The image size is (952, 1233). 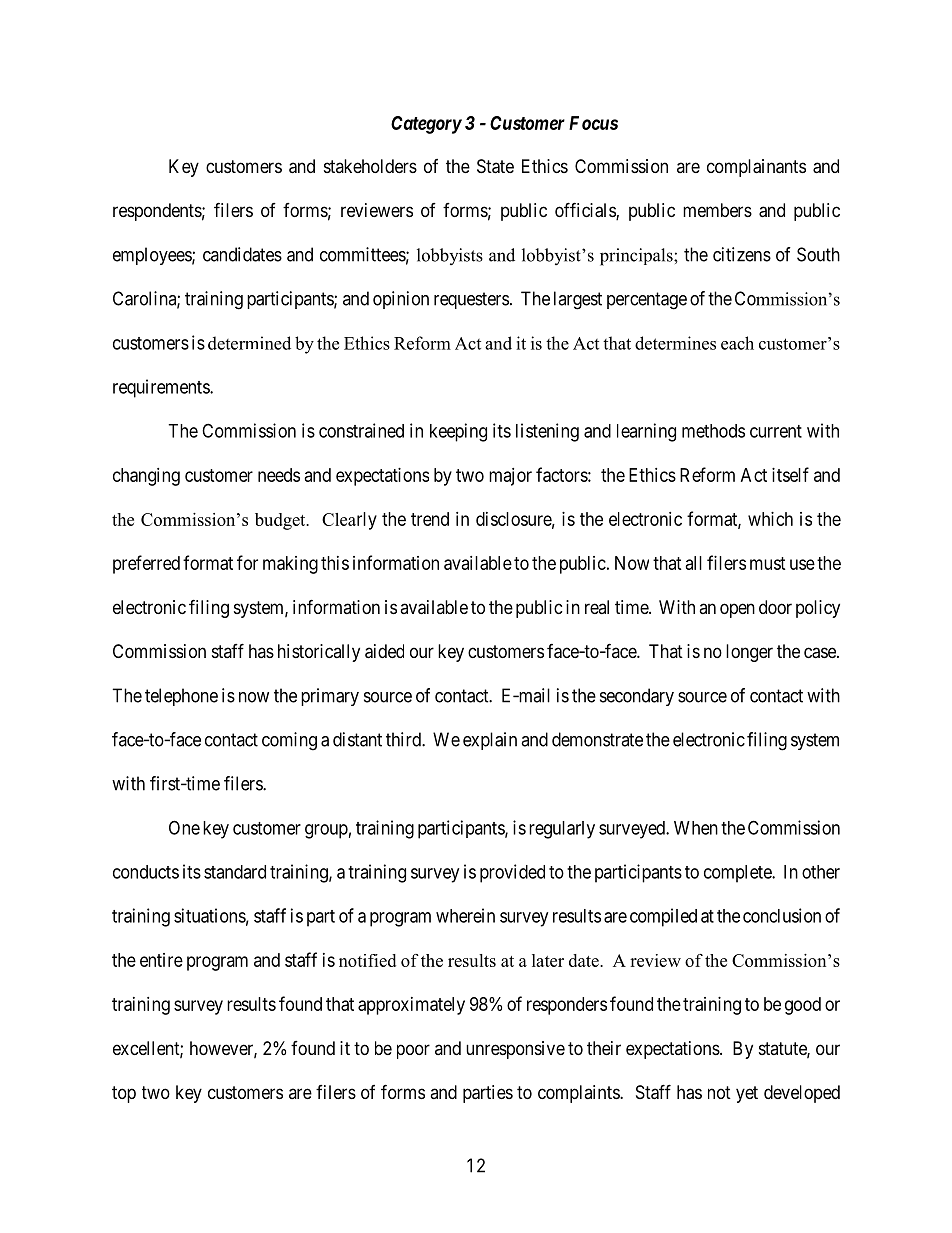 I want to click on stakeholders, so click(x=370, y=166).
